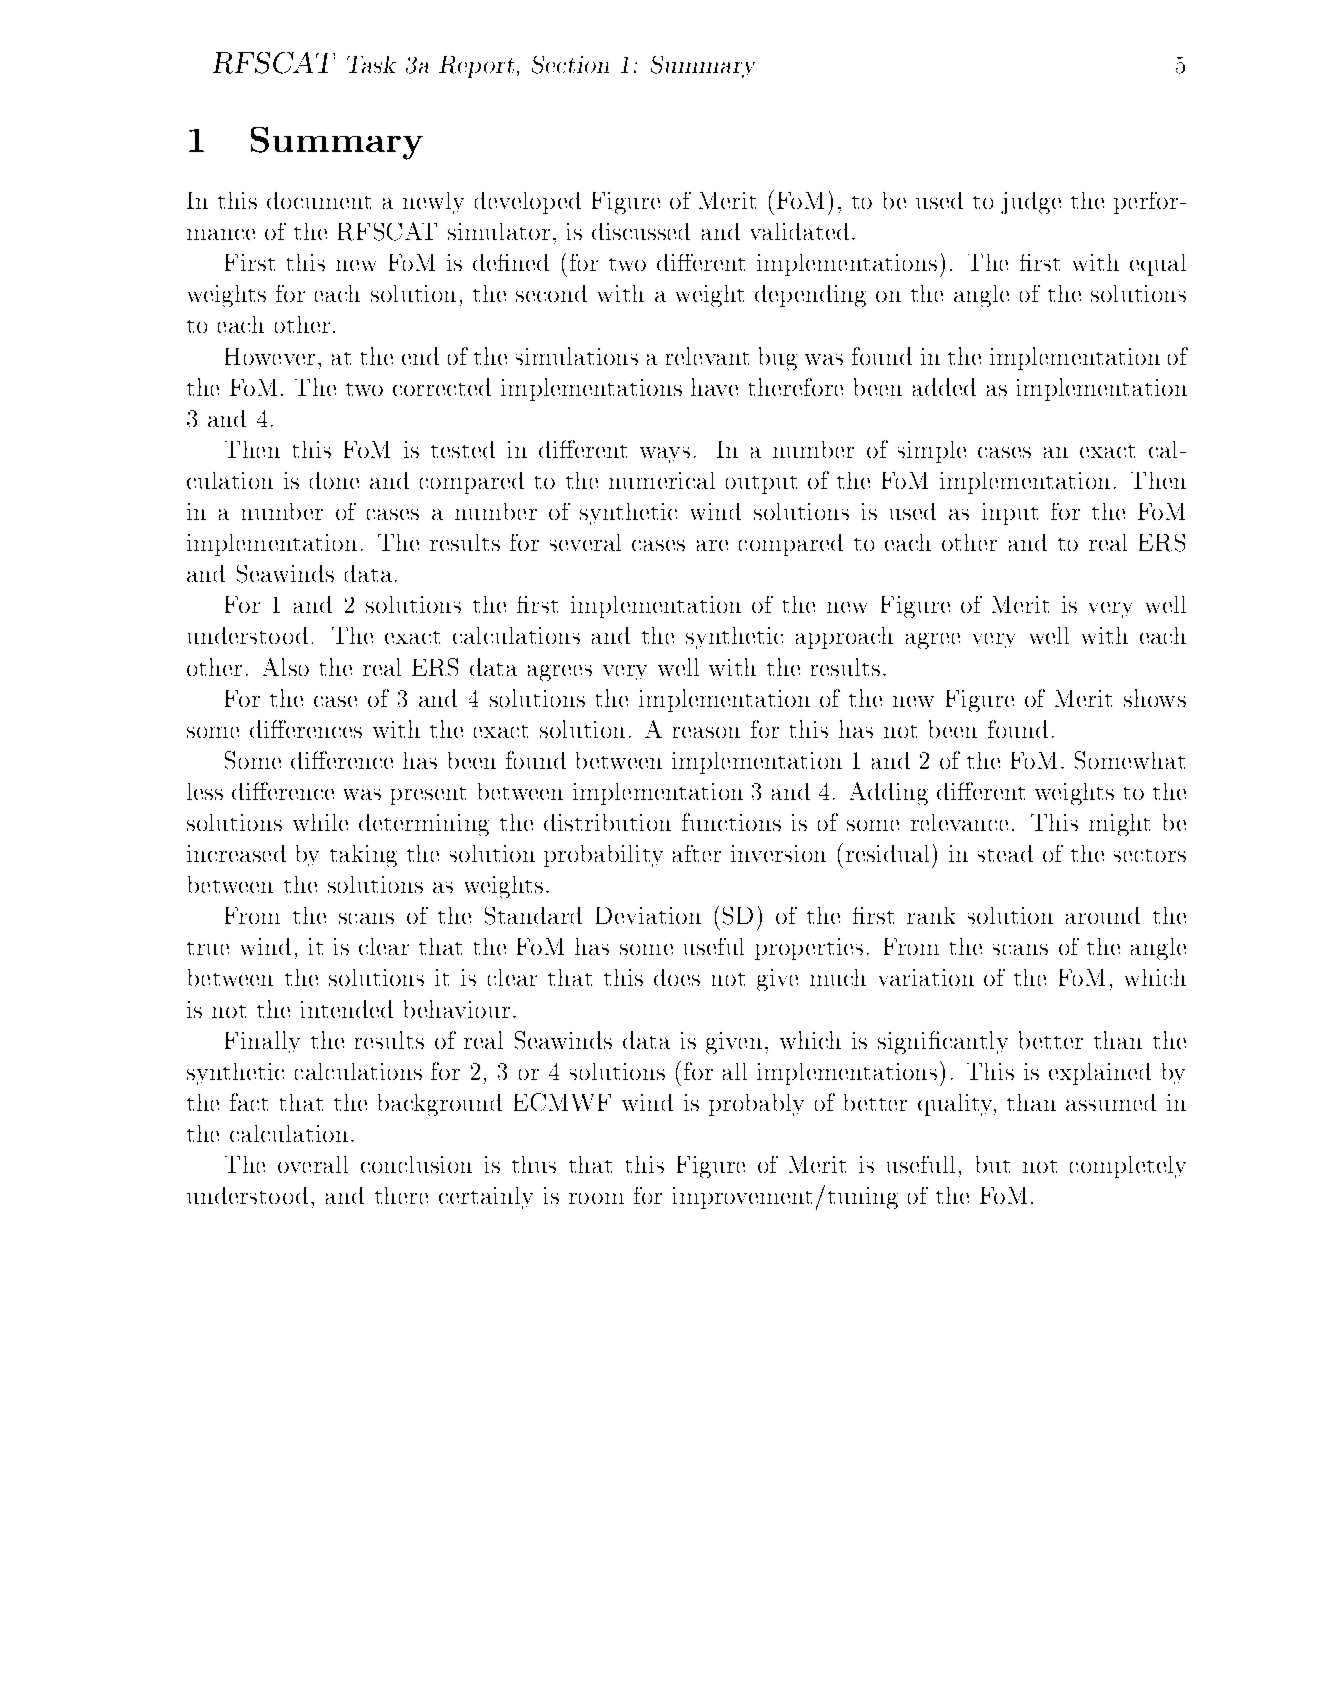 The width and height of the image is (1318, 1705). I want to click on intended, so click(347, 1009).
